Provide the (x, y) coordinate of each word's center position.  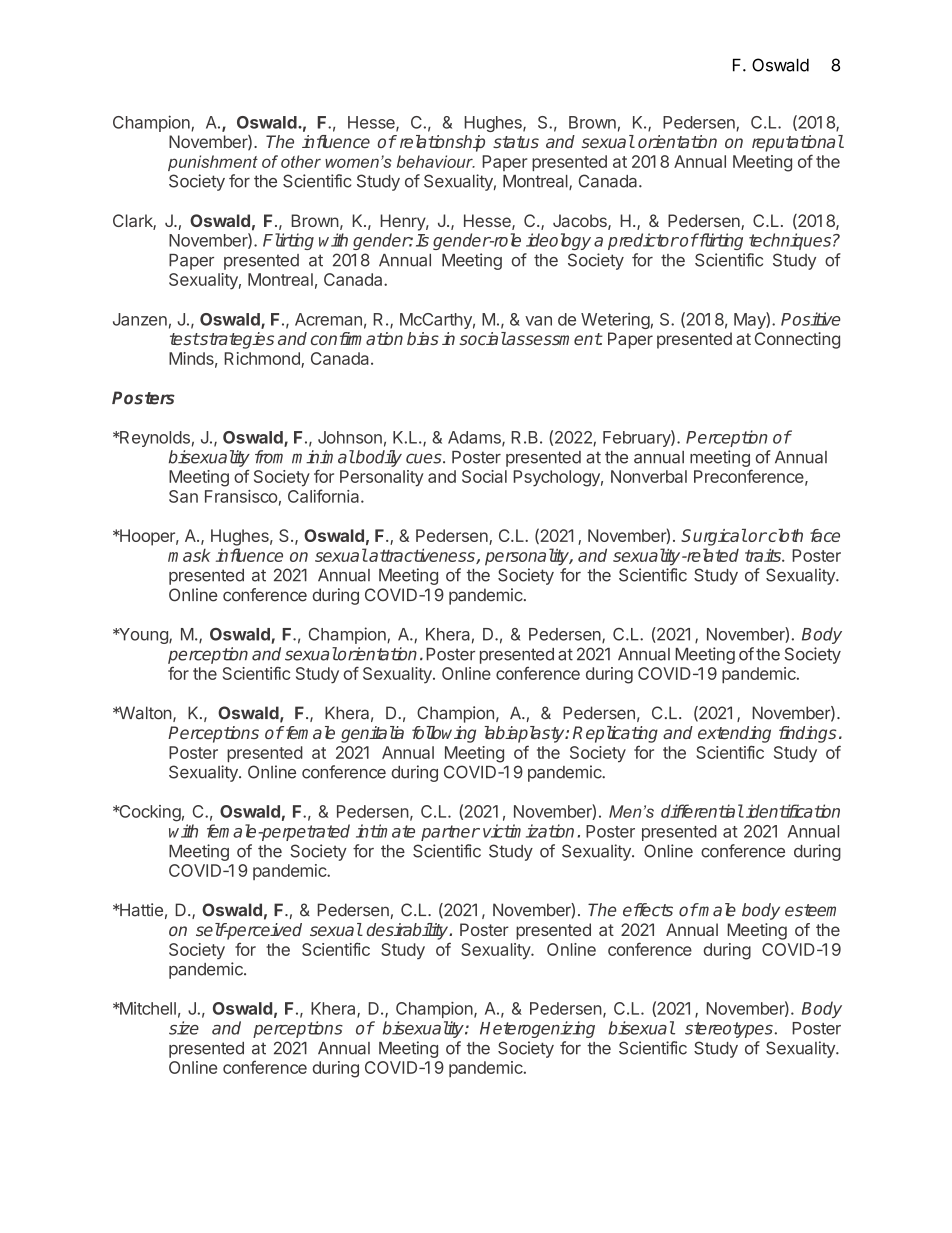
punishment (213, 163)
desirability (409, 931)
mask (189, 555)
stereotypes (729, 1030)
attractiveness (422, 556)
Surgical (714, 537)
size (184, 1028)
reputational (798, 143)
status (516, 142)
